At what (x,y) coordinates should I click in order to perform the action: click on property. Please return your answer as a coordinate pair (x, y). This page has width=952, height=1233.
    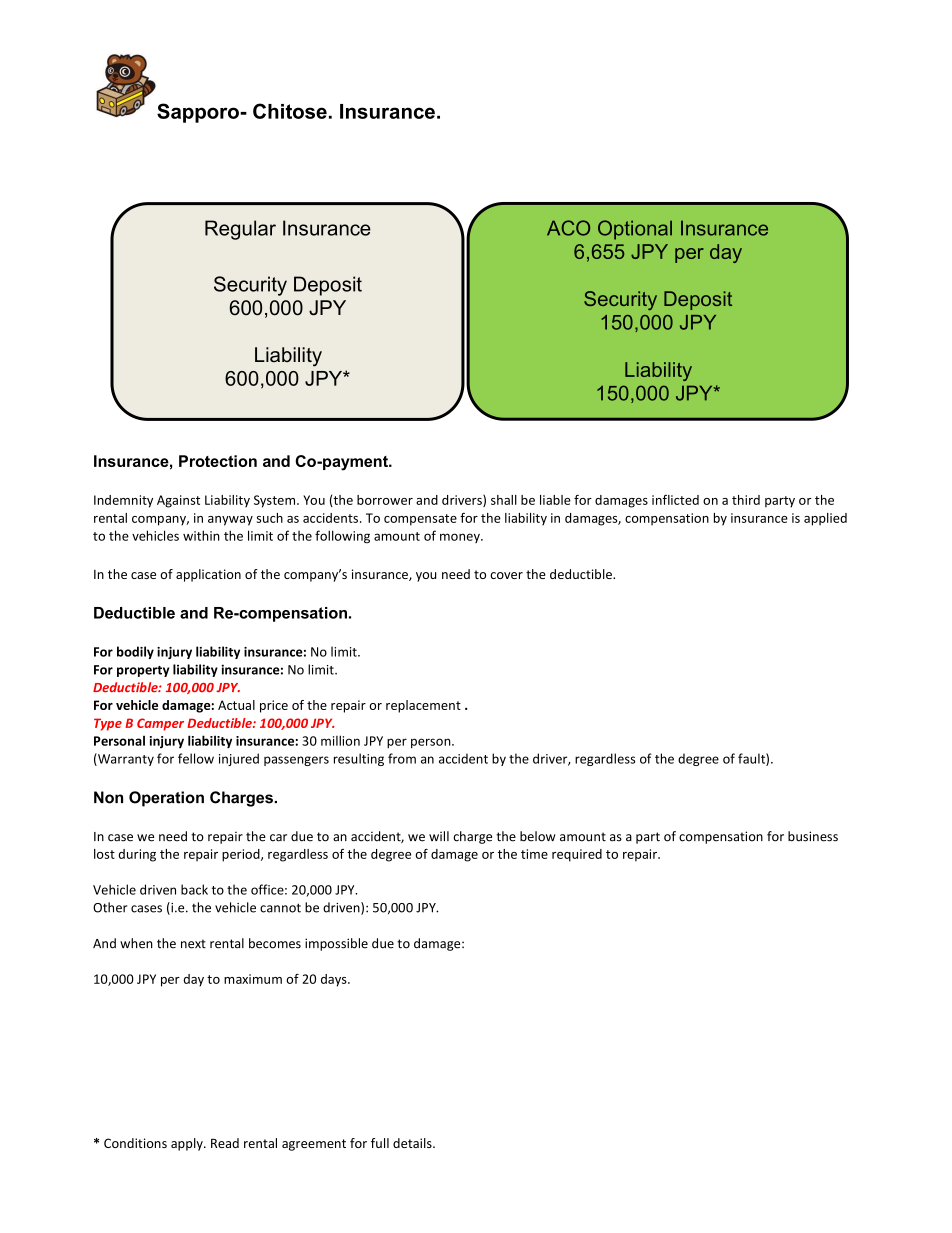
    Looking at the image, I should click on (143, 671).
